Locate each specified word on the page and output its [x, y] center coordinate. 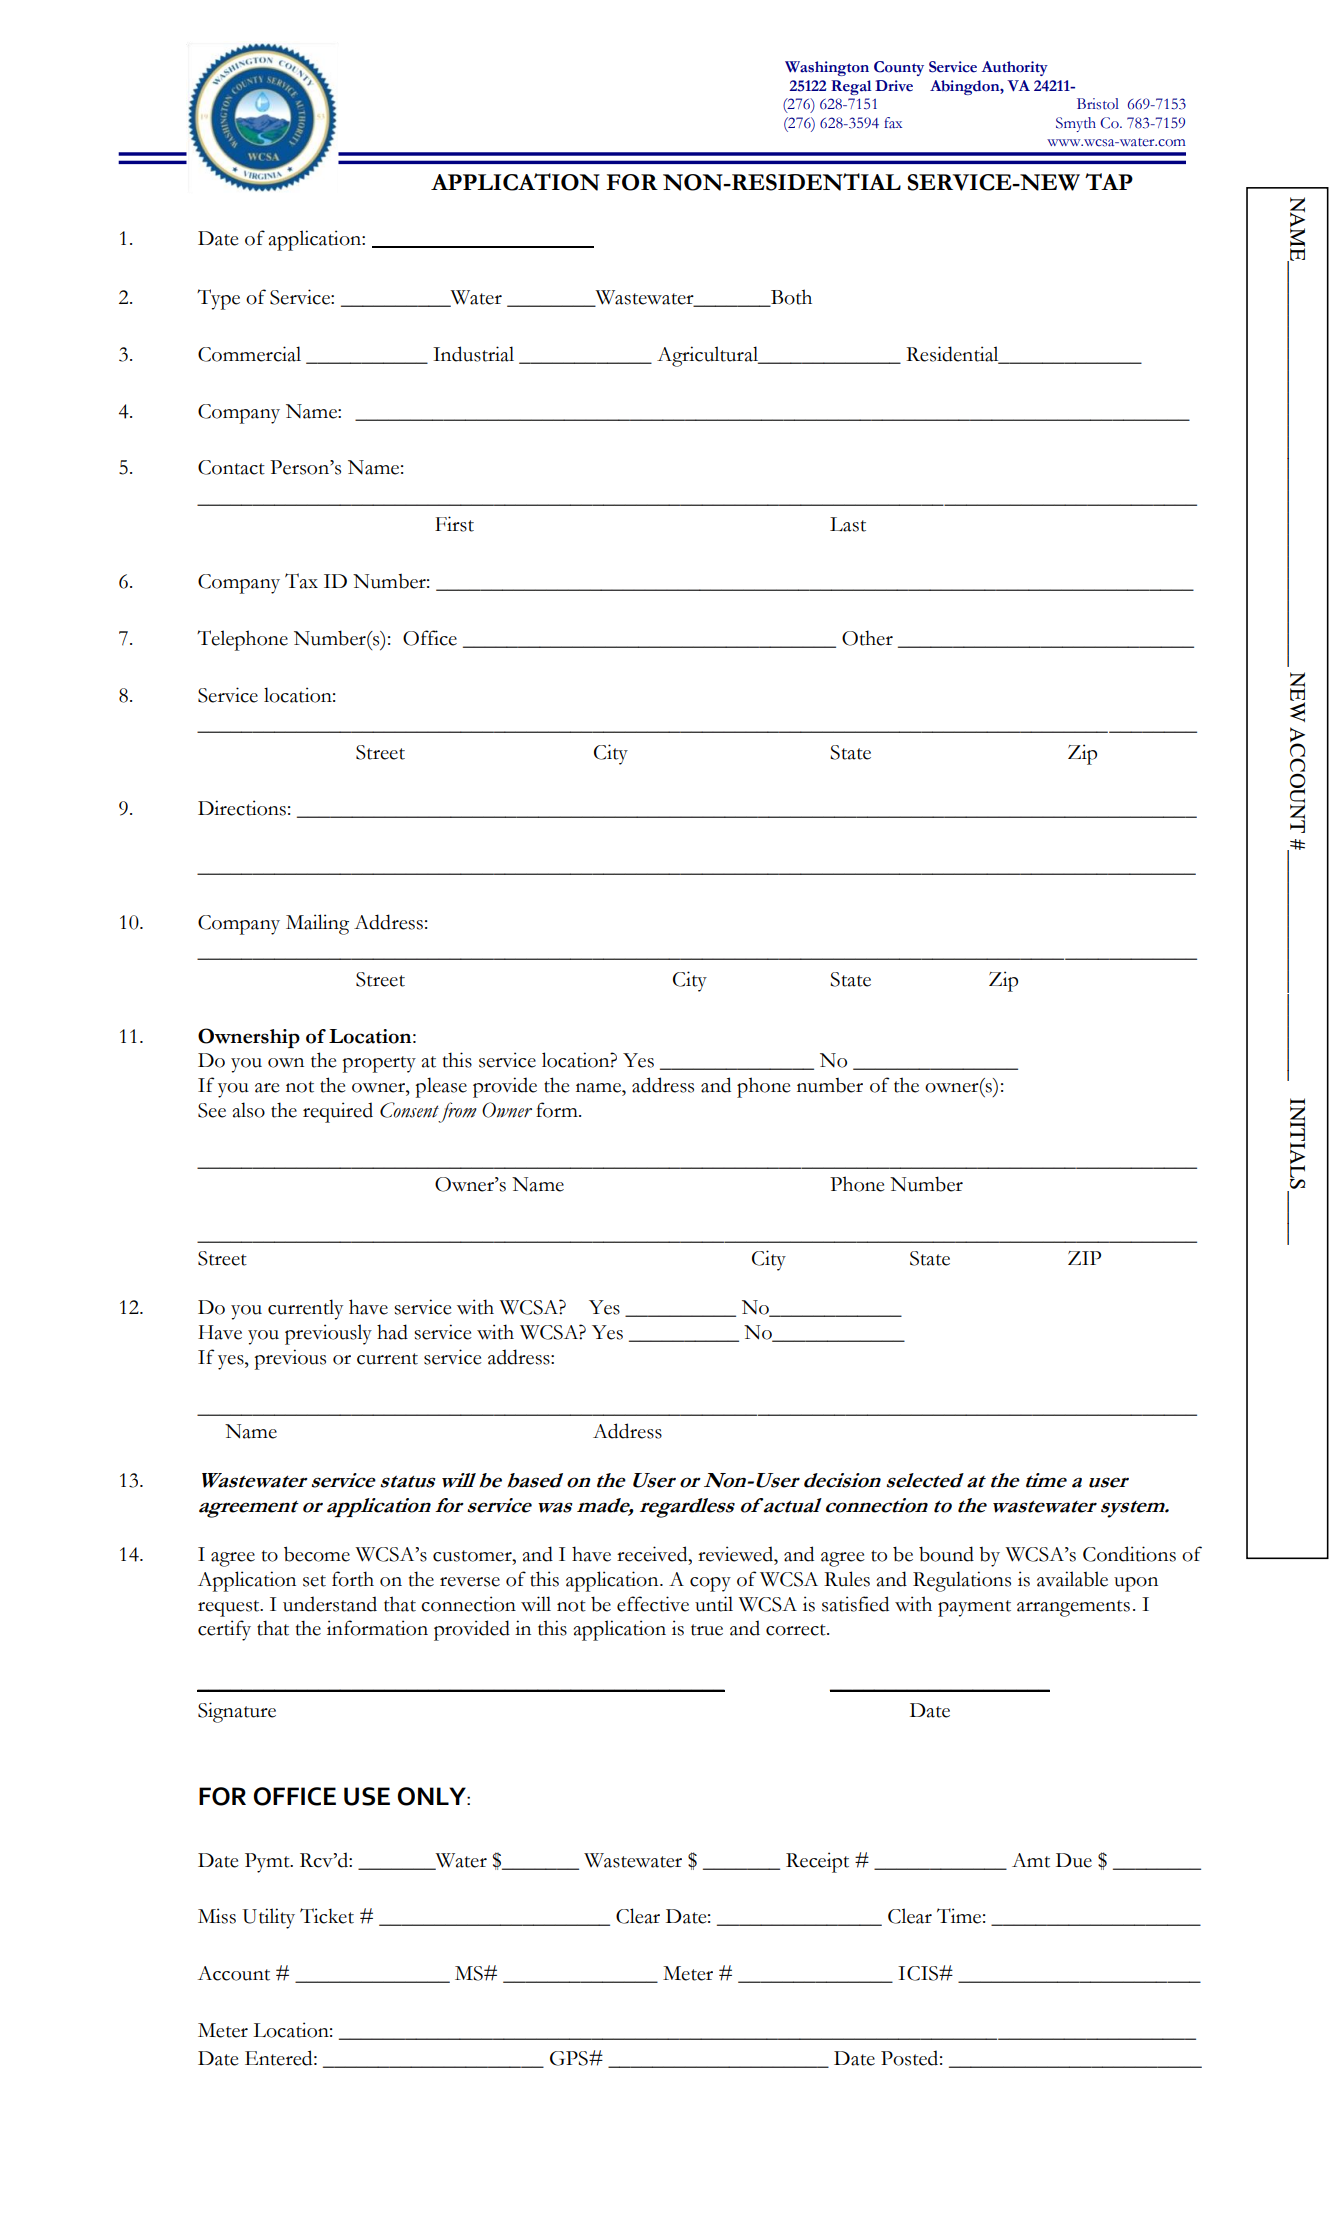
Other [867, 638]
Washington [827, 68]
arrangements [1073, 1608]
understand [330, 1604]
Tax [301, 581]
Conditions [1129, 1554]
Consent [409, 1110]
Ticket [327, 1916]
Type [218, 299]
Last [848, 524]
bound [946, 1554]
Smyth [1076, 124]
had [392, 1332]
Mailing [317, 924]
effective [653, 1604]
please [441, 1087]
